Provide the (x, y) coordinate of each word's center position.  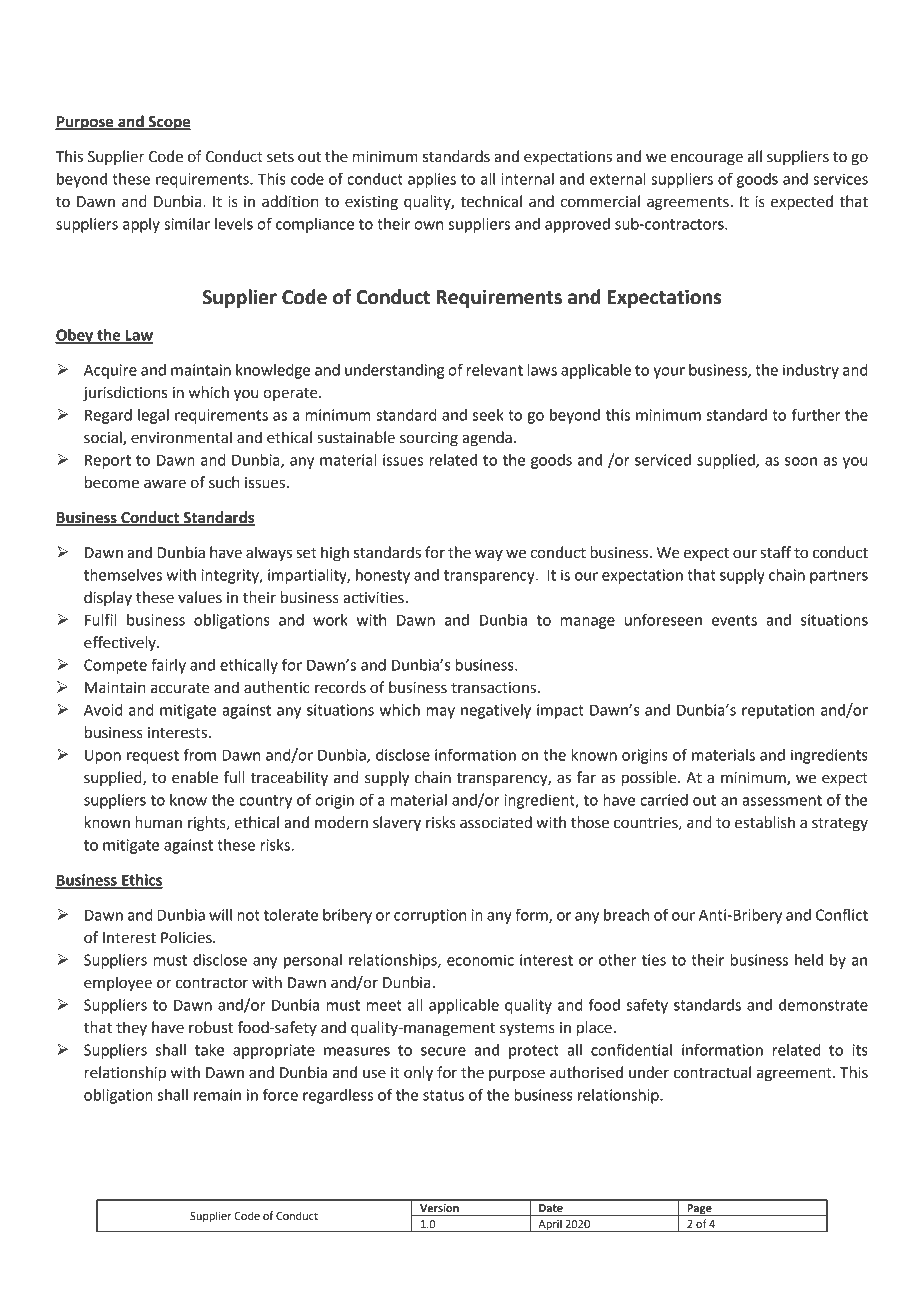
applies (432, 180)
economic (480, 960)
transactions (493, 688)
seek (488, 415)
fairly (168, 666)
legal (153, 416)
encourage (707, 159)
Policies (187, 937)
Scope (169, 123)
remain (217, 1095)
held (809, 960)
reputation (778, 711)
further (816, 414)
